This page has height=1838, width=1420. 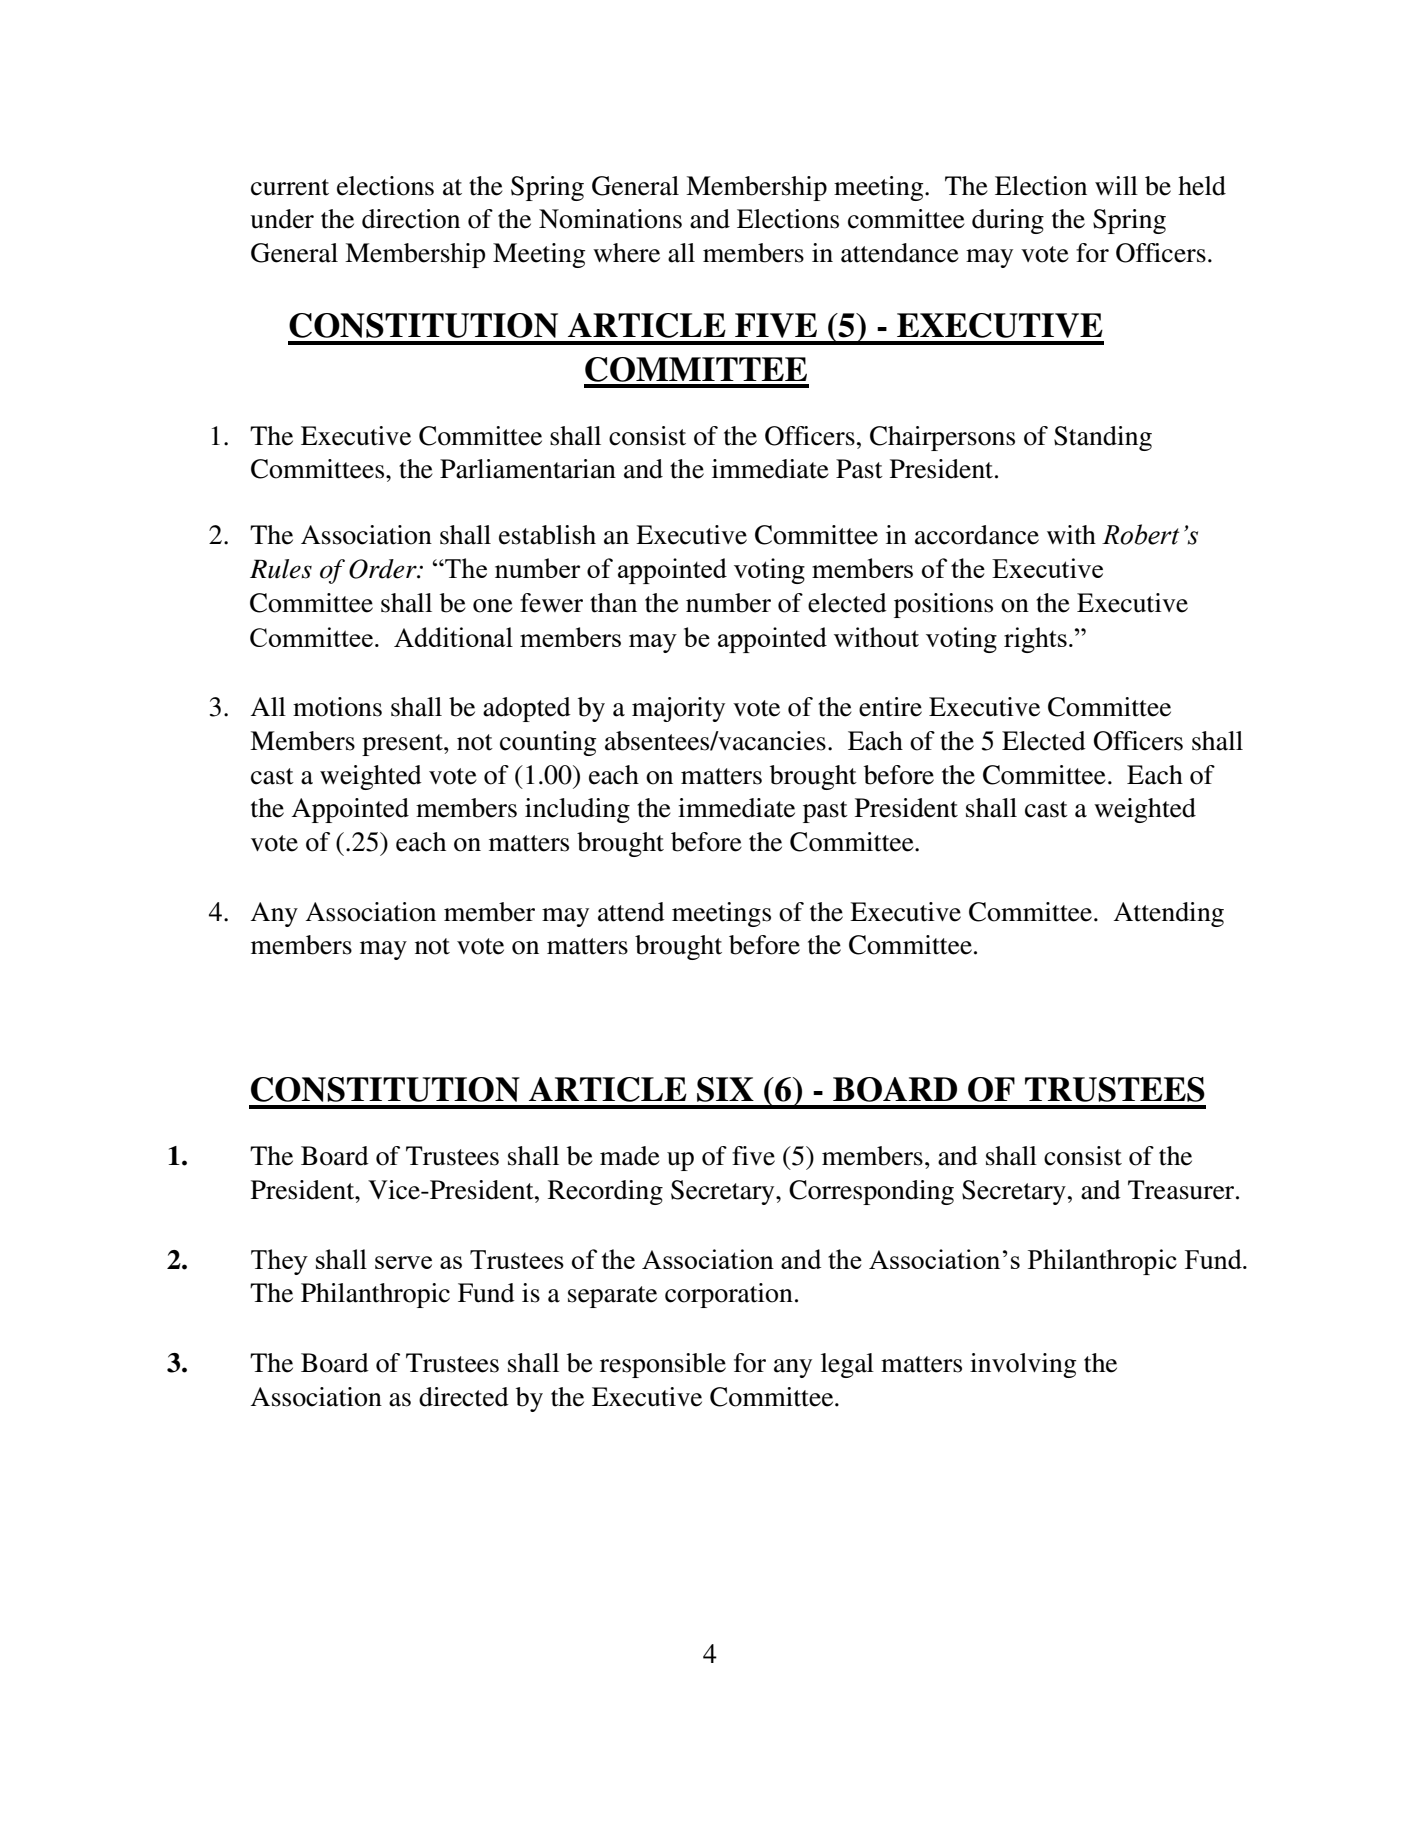 I want to click on responsible, so click(x=663, y=1365).
